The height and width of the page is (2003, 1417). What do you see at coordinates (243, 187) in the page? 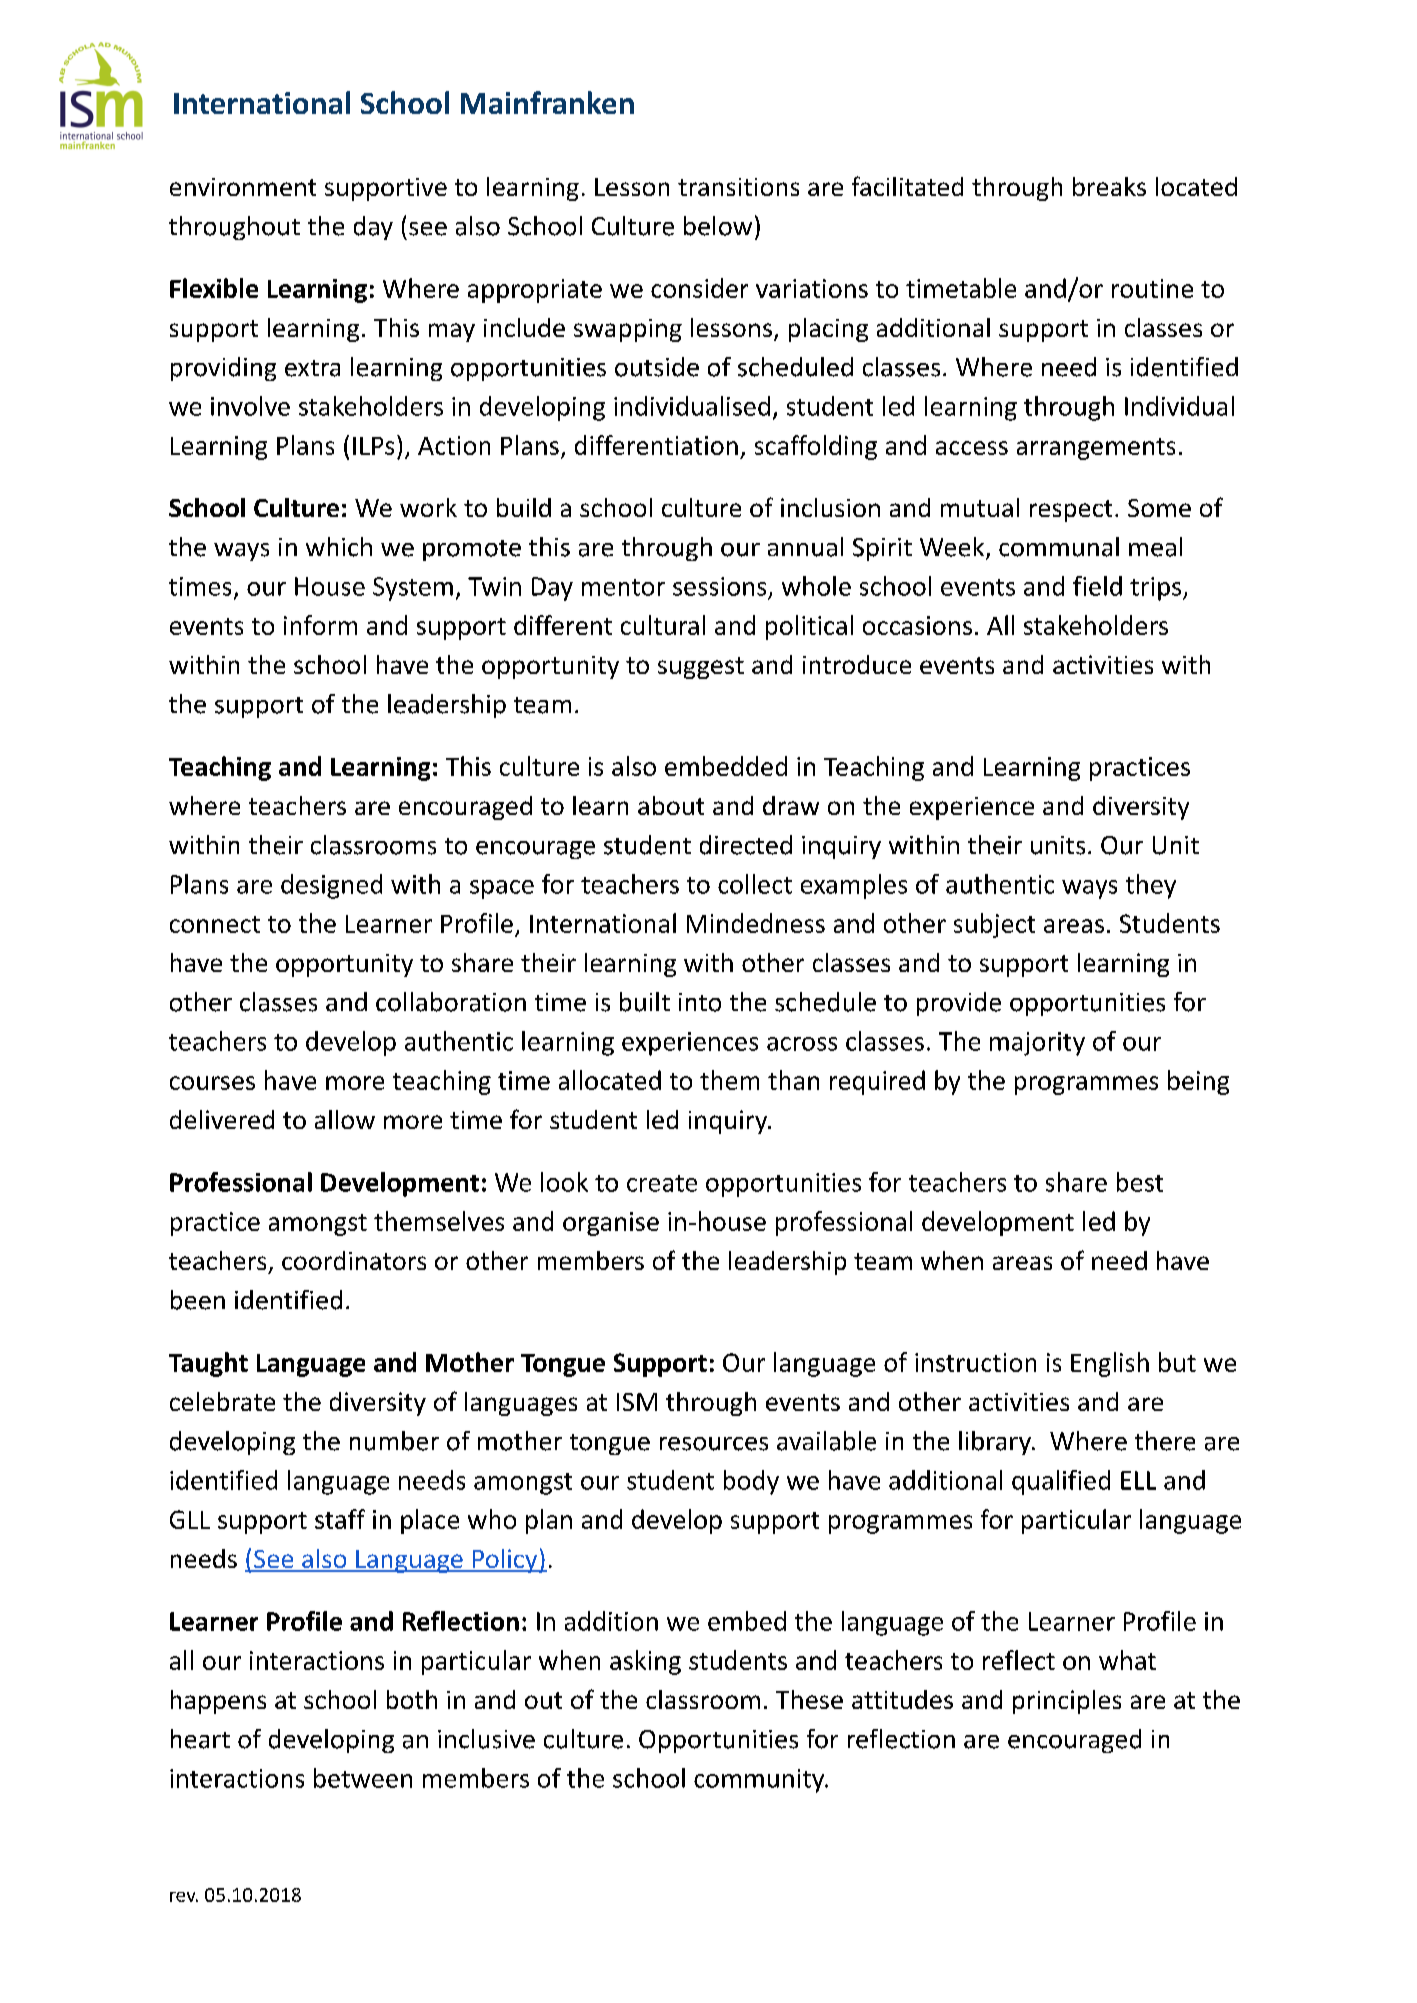
I see `environment` at bounding box center [243, 187].
